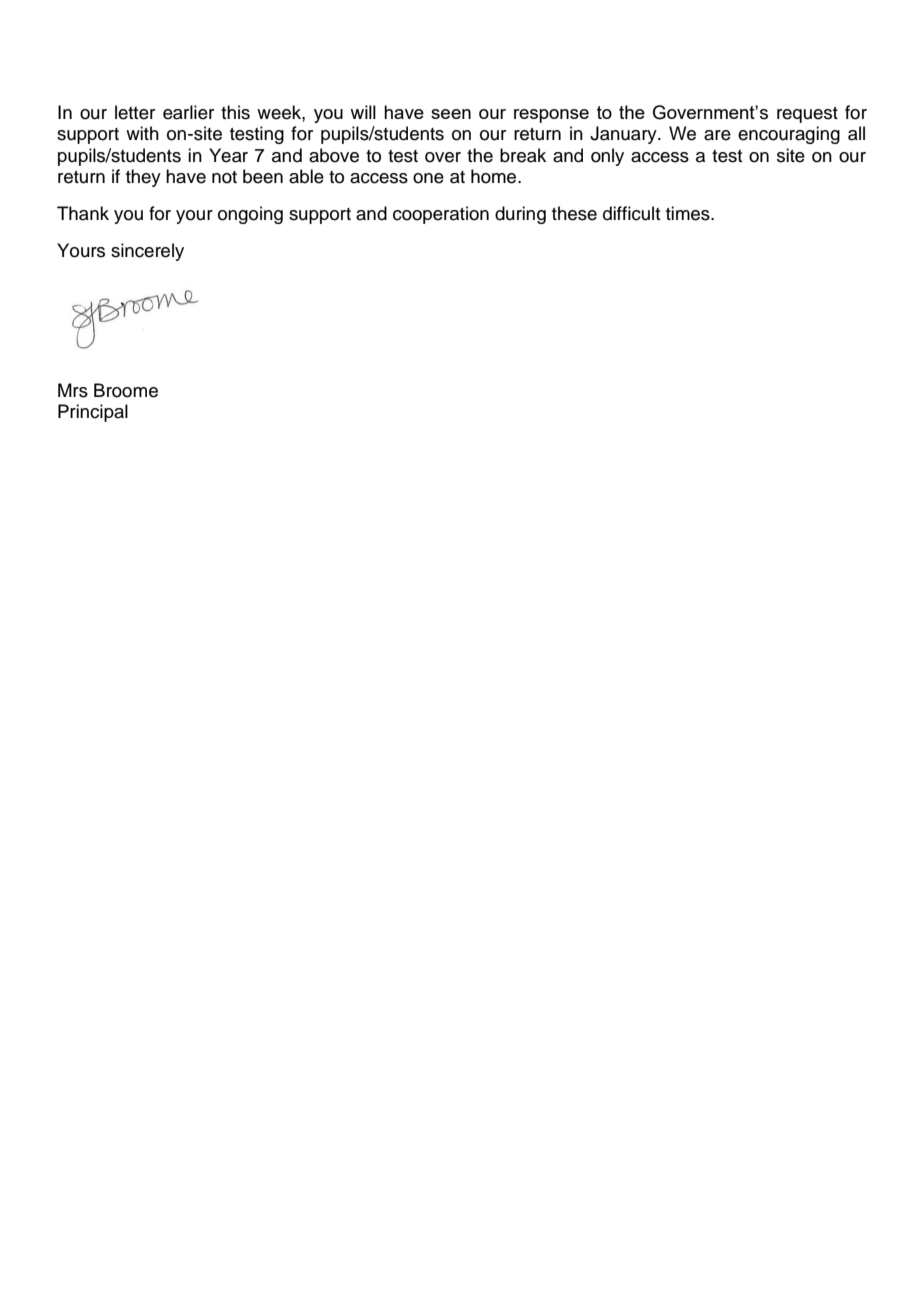 This document has height=1308, width=924. I want to click on difficult, so click(631, 213).
